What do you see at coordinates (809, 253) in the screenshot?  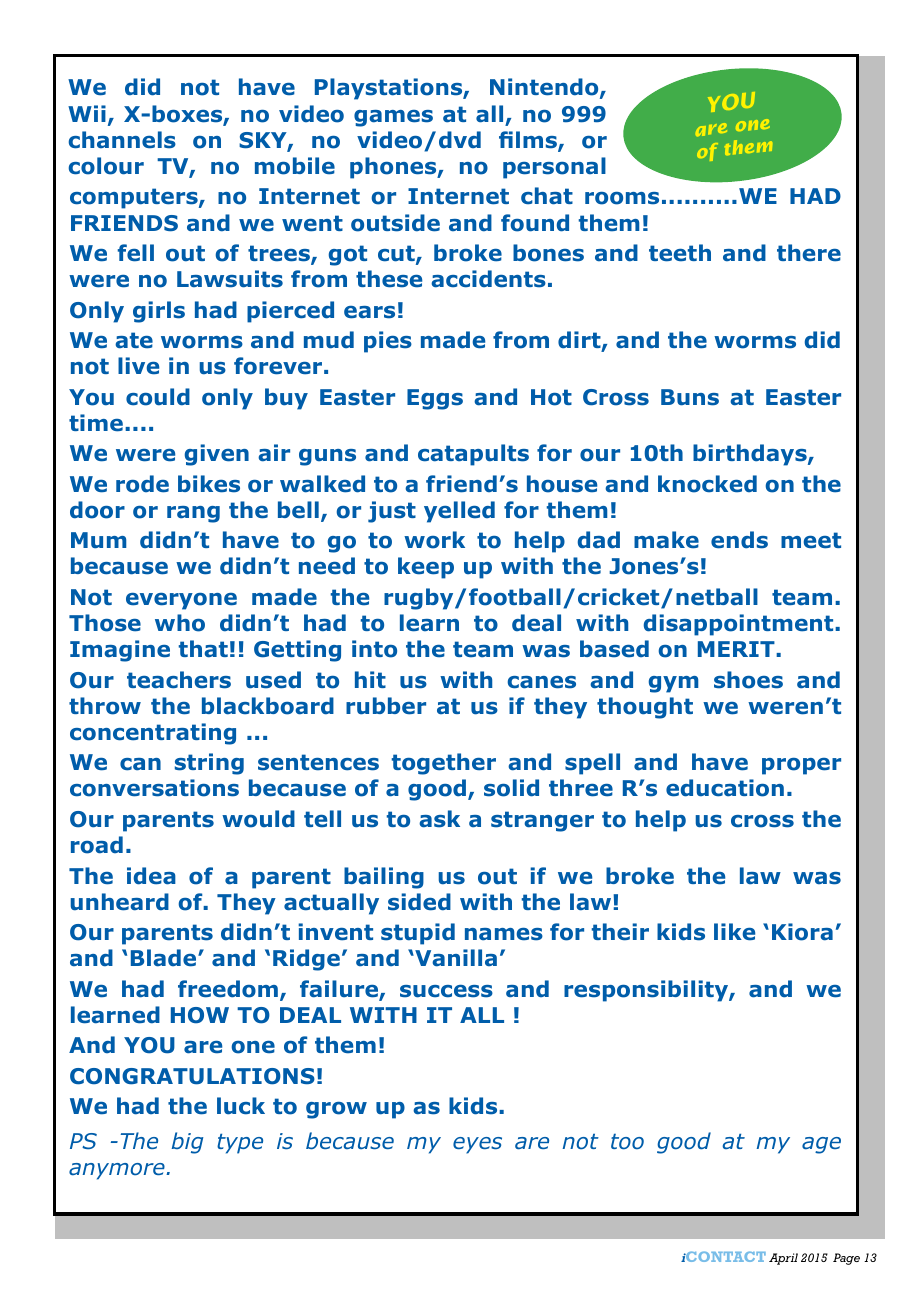 I see `there` at bounding box center [809, 253].
